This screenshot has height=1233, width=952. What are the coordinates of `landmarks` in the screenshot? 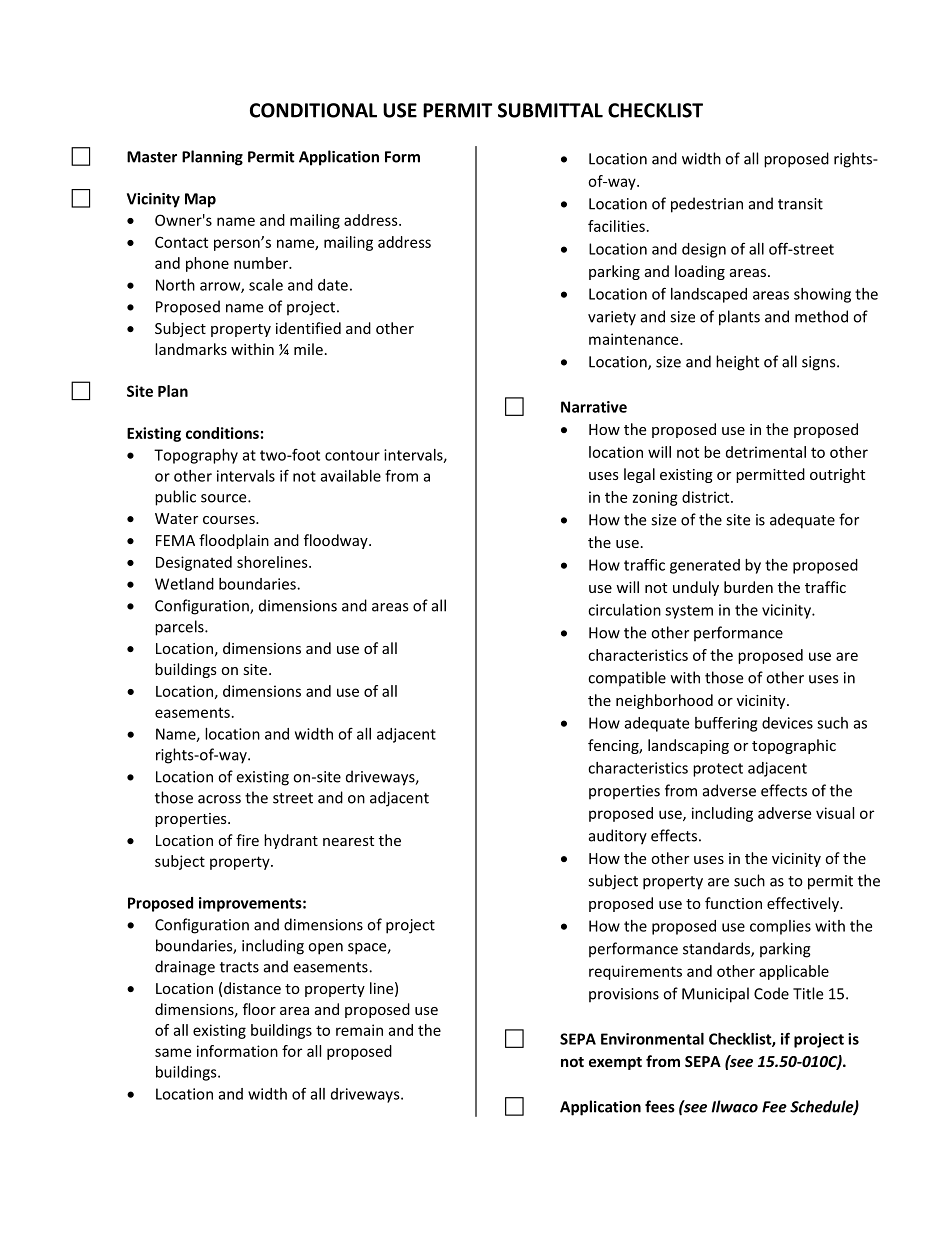 It's located at (191, 349).
